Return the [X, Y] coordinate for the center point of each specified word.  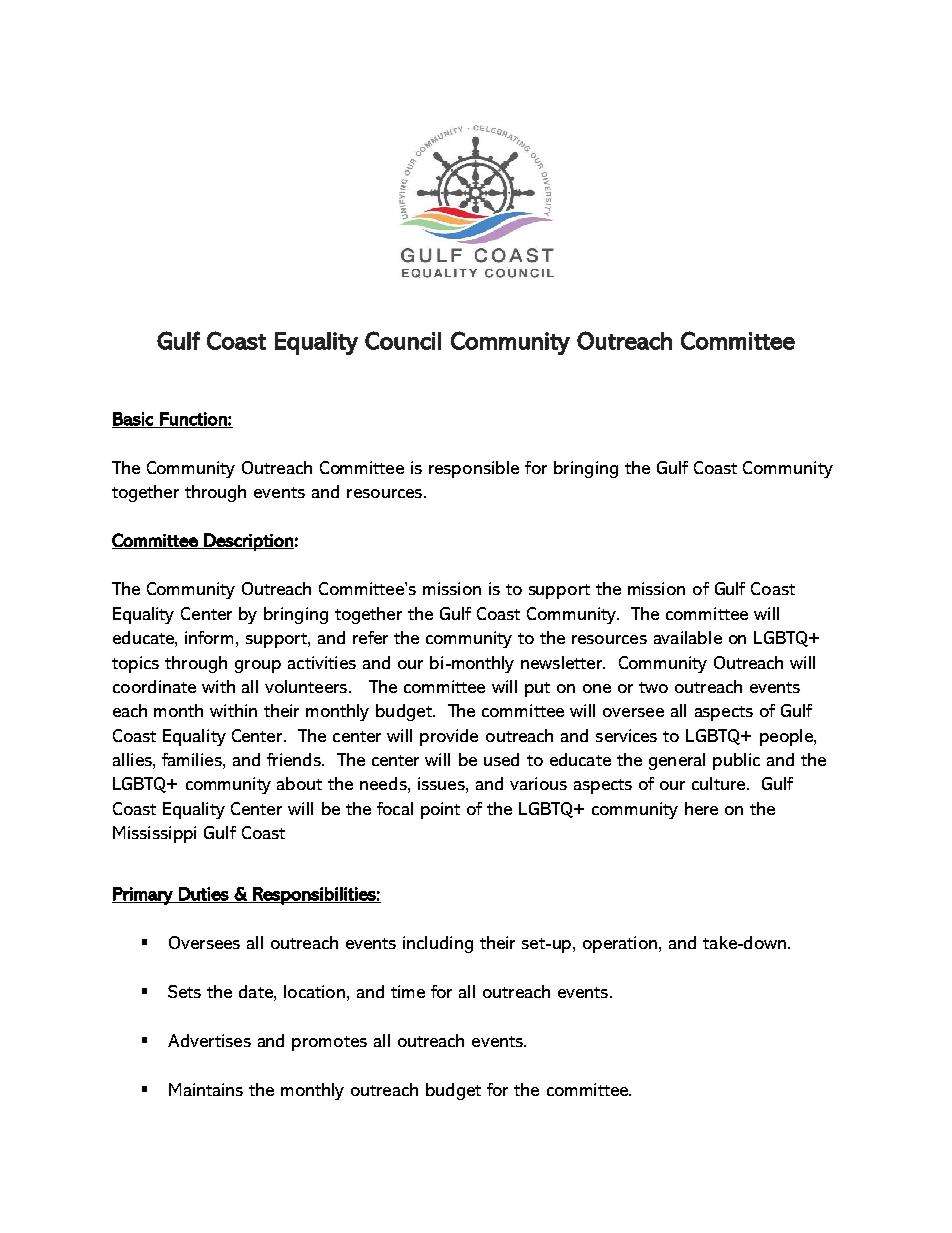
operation [621, 944]
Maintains [206, 1089]
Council [403, 340]
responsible [474, 469]
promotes [329, 1043]
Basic [133, 420]
